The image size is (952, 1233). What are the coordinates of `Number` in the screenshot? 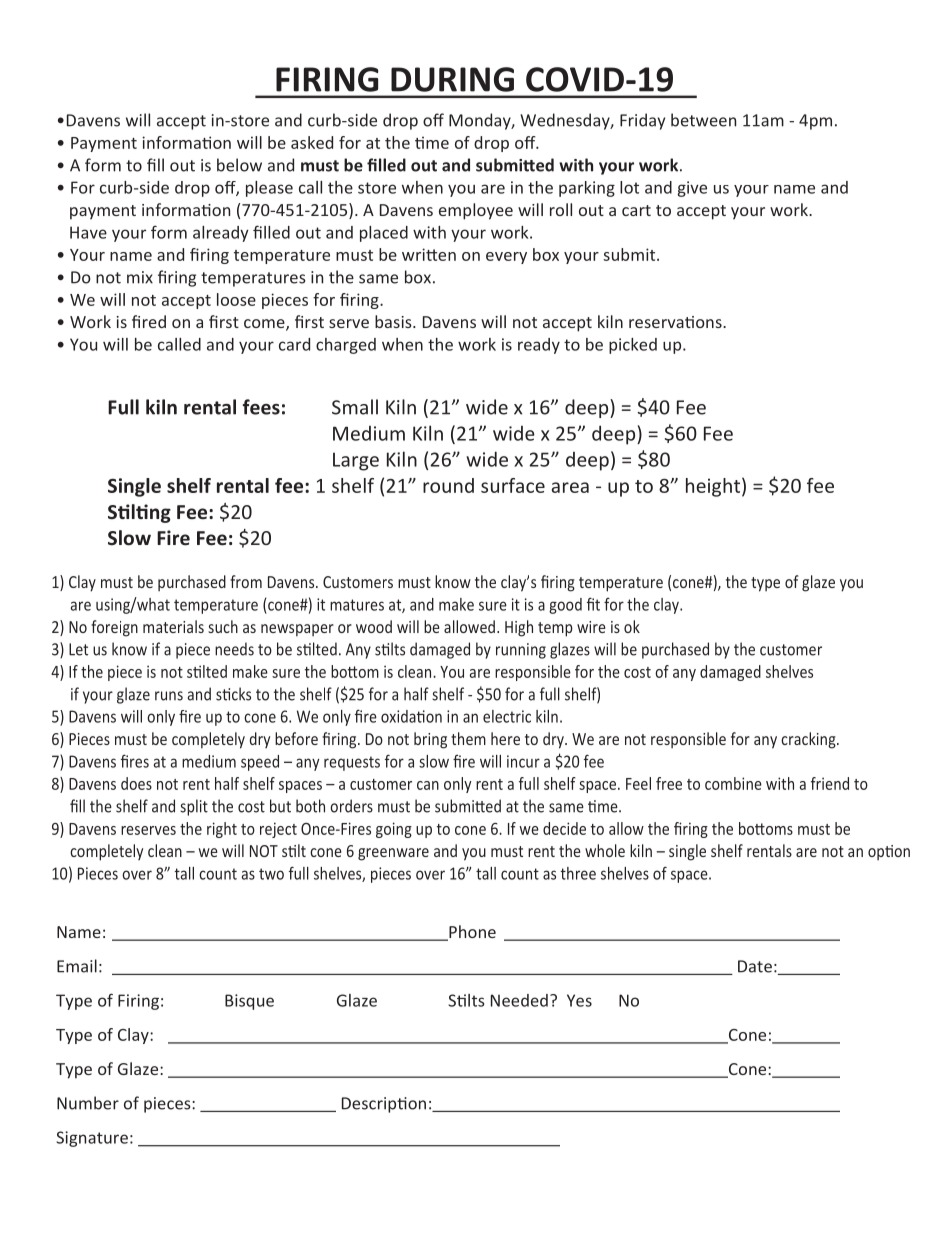 It's located at (88, 1103).
